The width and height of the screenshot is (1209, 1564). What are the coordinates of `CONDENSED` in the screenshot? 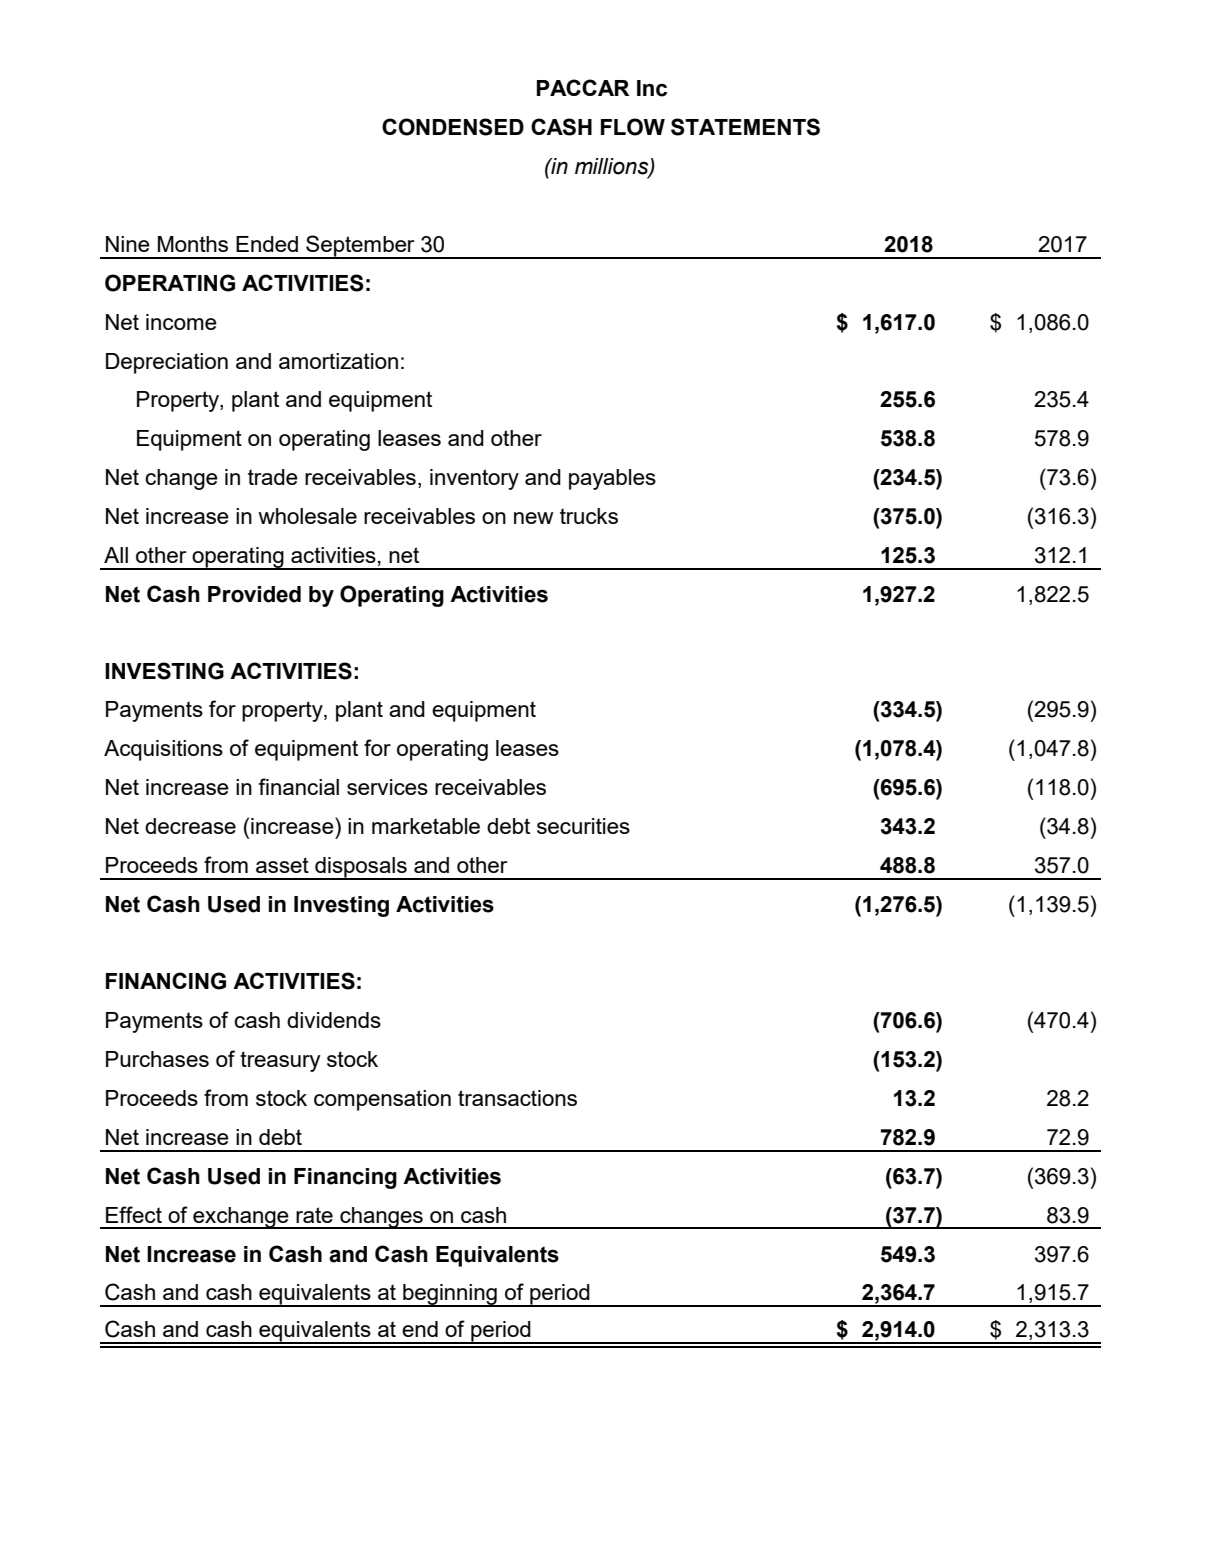 It's located at (453, 127).
